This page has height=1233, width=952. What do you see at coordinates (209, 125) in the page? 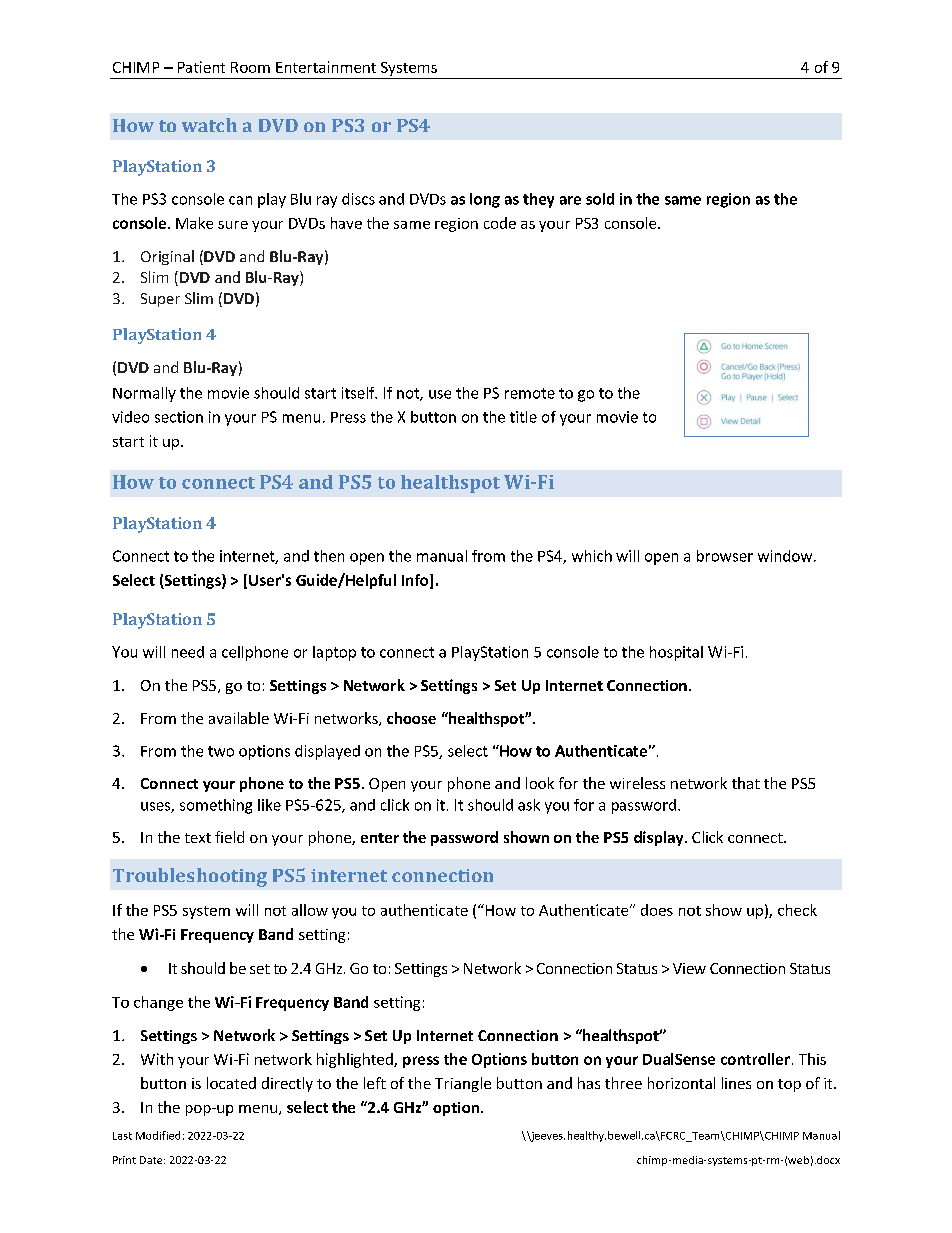
I see `watch` at bounding box center [209, 125].
